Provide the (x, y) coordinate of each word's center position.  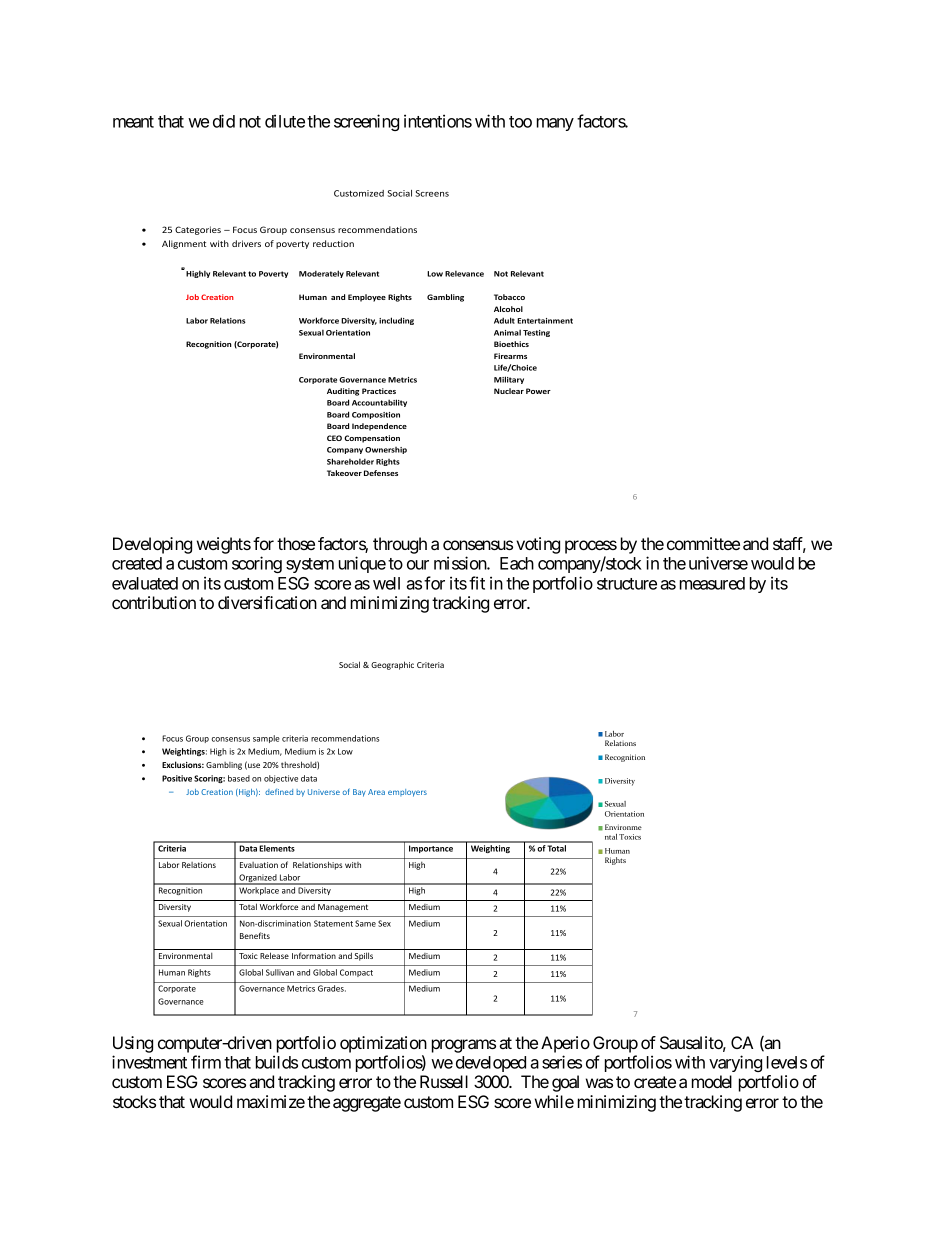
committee (703, 543)
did (224, 121)
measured (712, 583)
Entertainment (545, 321)
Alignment (184, 244)
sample (266, 739)
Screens (432, 193)
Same (365, 923)
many (555, 124)
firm (206, 1062)
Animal (507, 333)
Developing (152, 545)
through (400, 545)
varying (735, 1063)
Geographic (392, 665)
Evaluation (259, 865)
